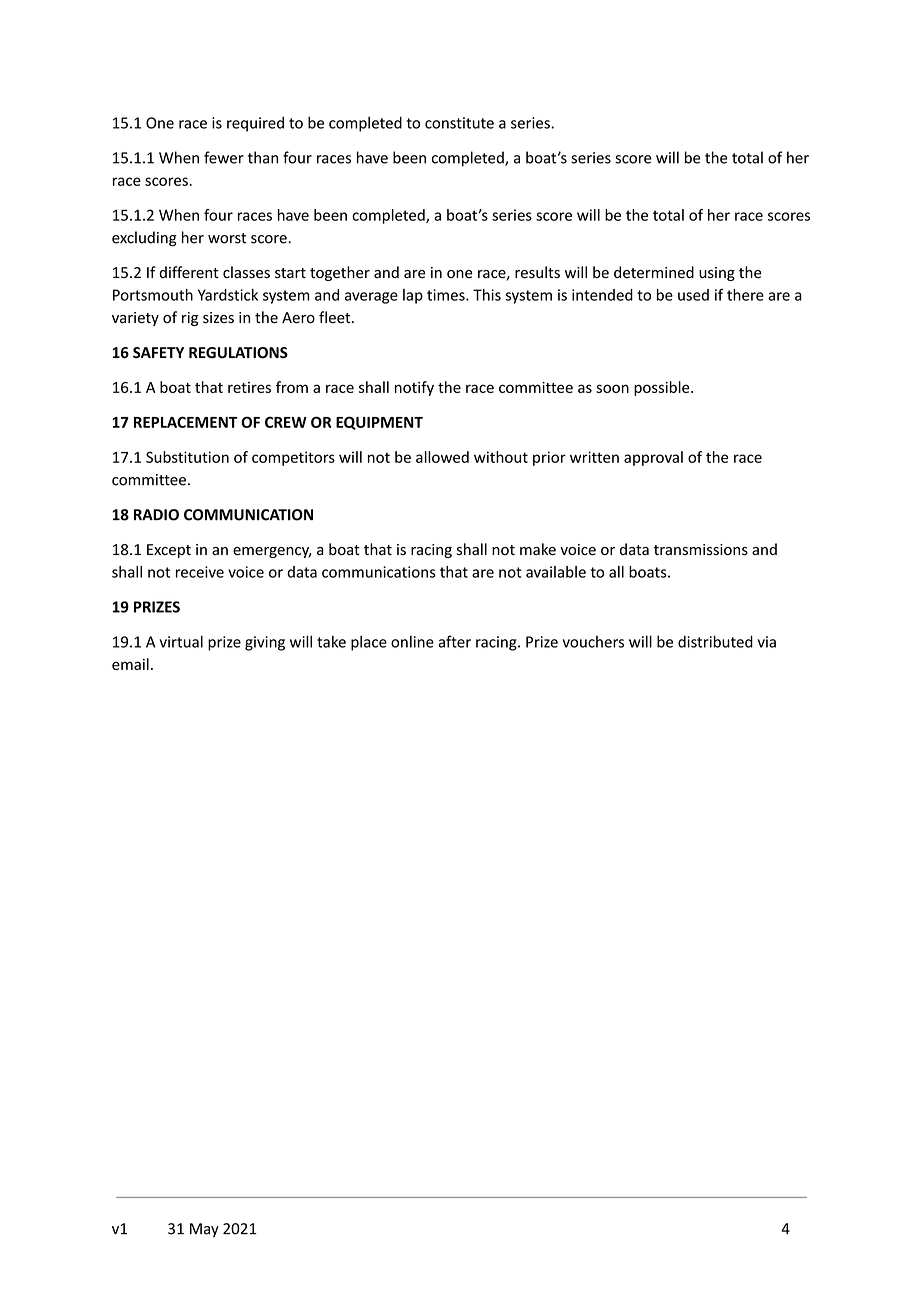  I want to click on using, so click(717, 274).
